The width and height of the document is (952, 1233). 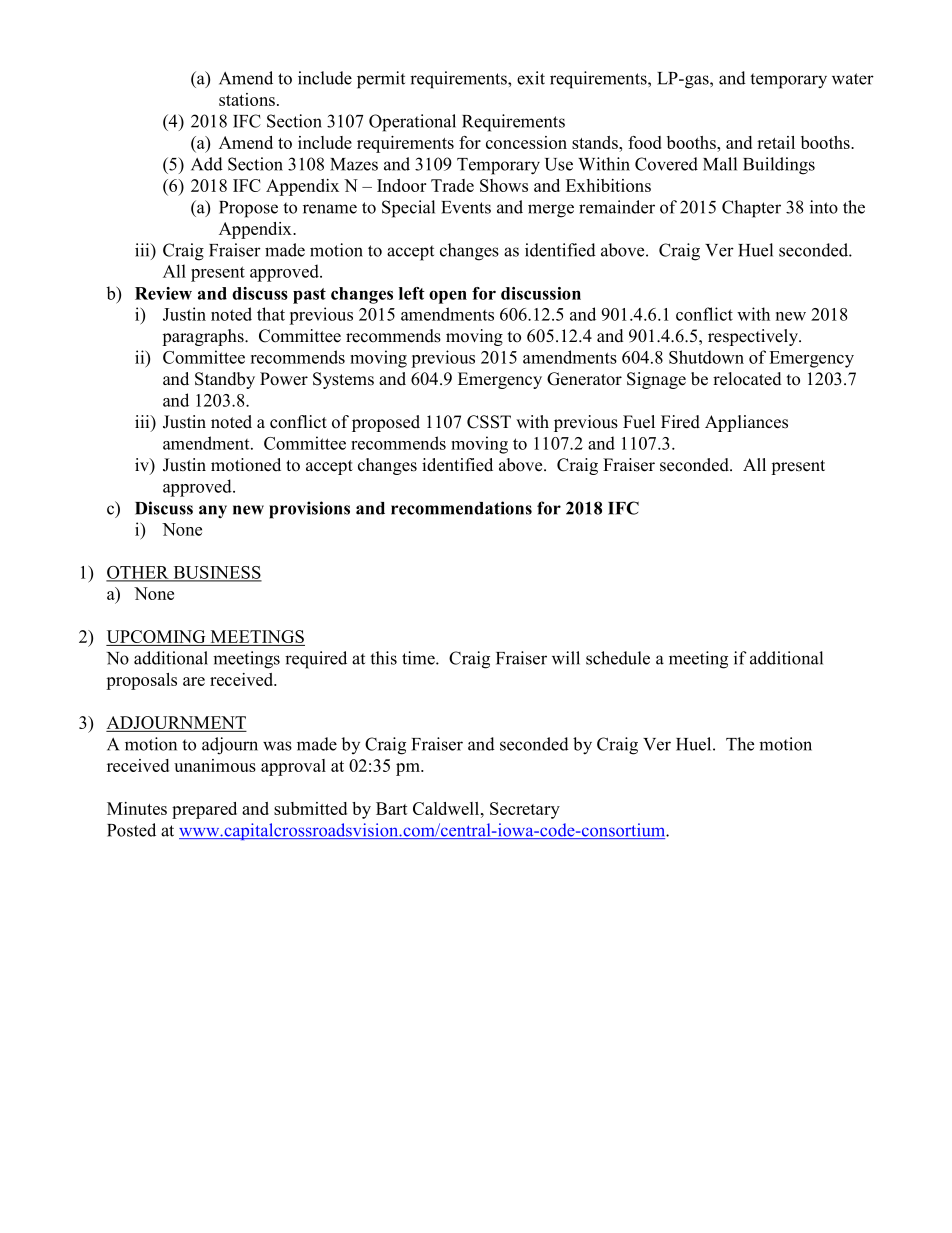 I want to click on open, so click(x=448, y=297).
